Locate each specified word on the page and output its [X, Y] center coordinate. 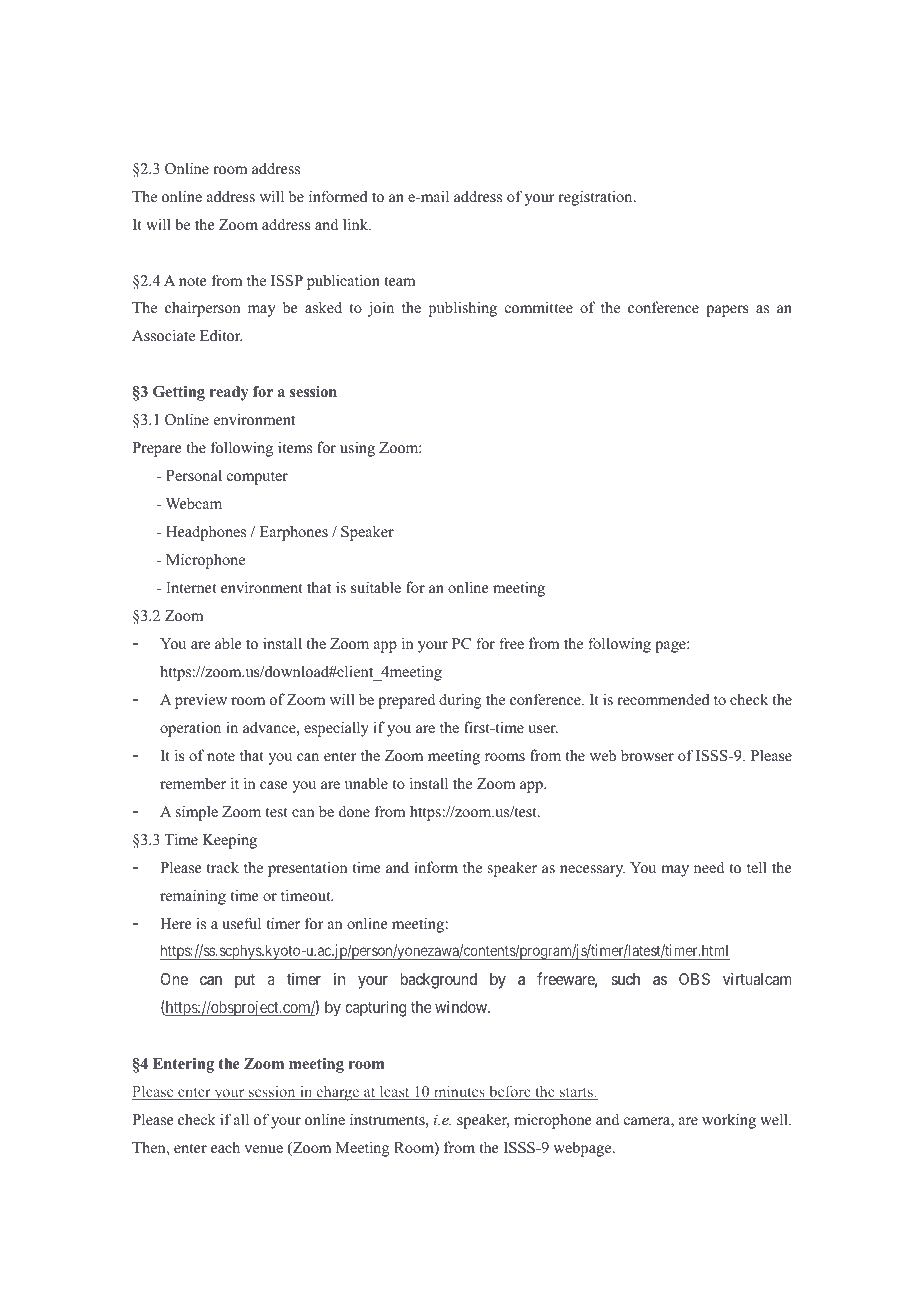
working [729, 1121]
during [460, 701]
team [400, 281]
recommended [663, 699]
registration [596, 198]
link [357, 224]
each [225, 1147]
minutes [459, 1093]
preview [201, 701]
